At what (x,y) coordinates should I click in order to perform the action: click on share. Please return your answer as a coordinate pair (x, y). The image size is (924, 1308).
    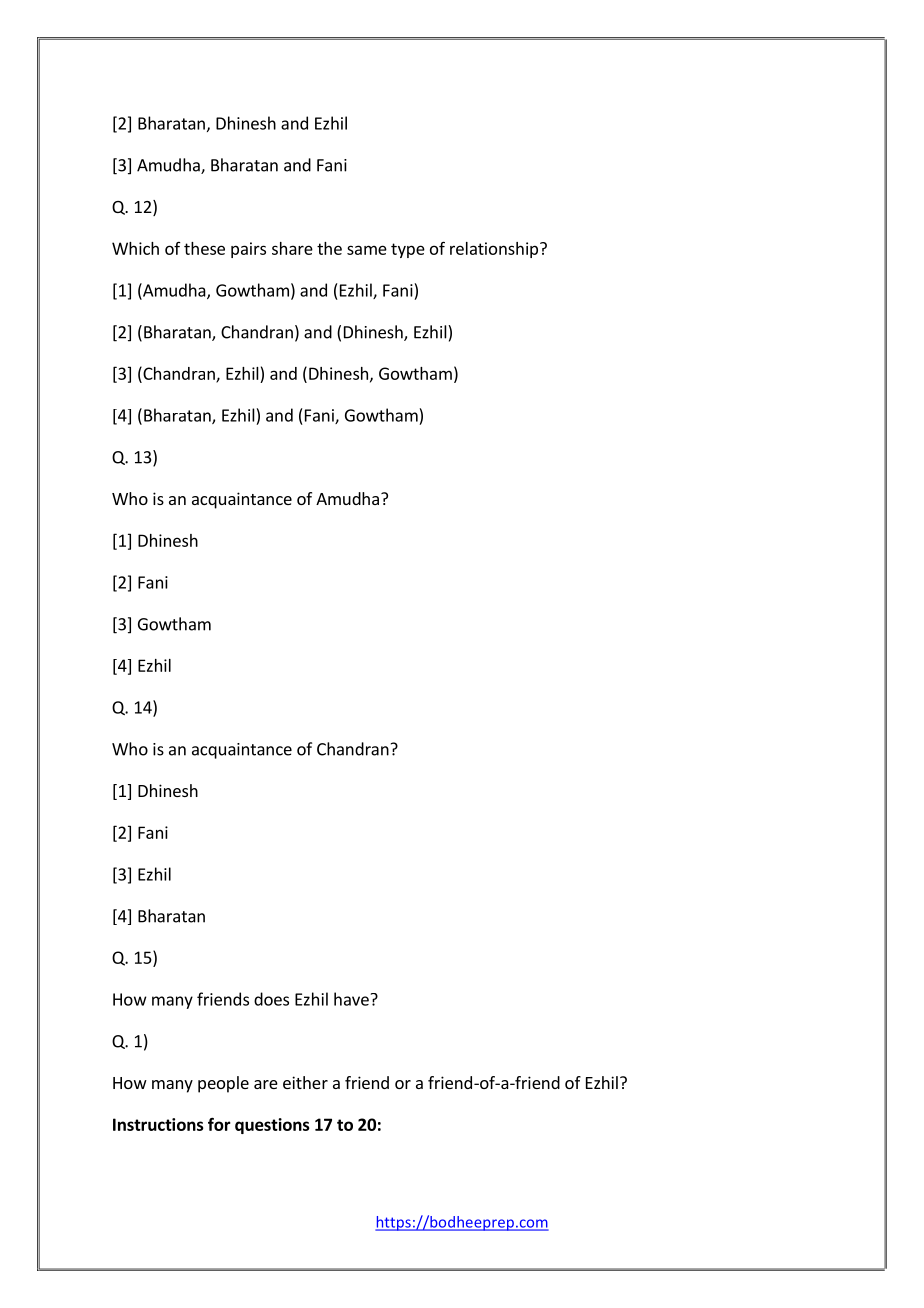
    Looking at the image, I should click on (292, 248).
